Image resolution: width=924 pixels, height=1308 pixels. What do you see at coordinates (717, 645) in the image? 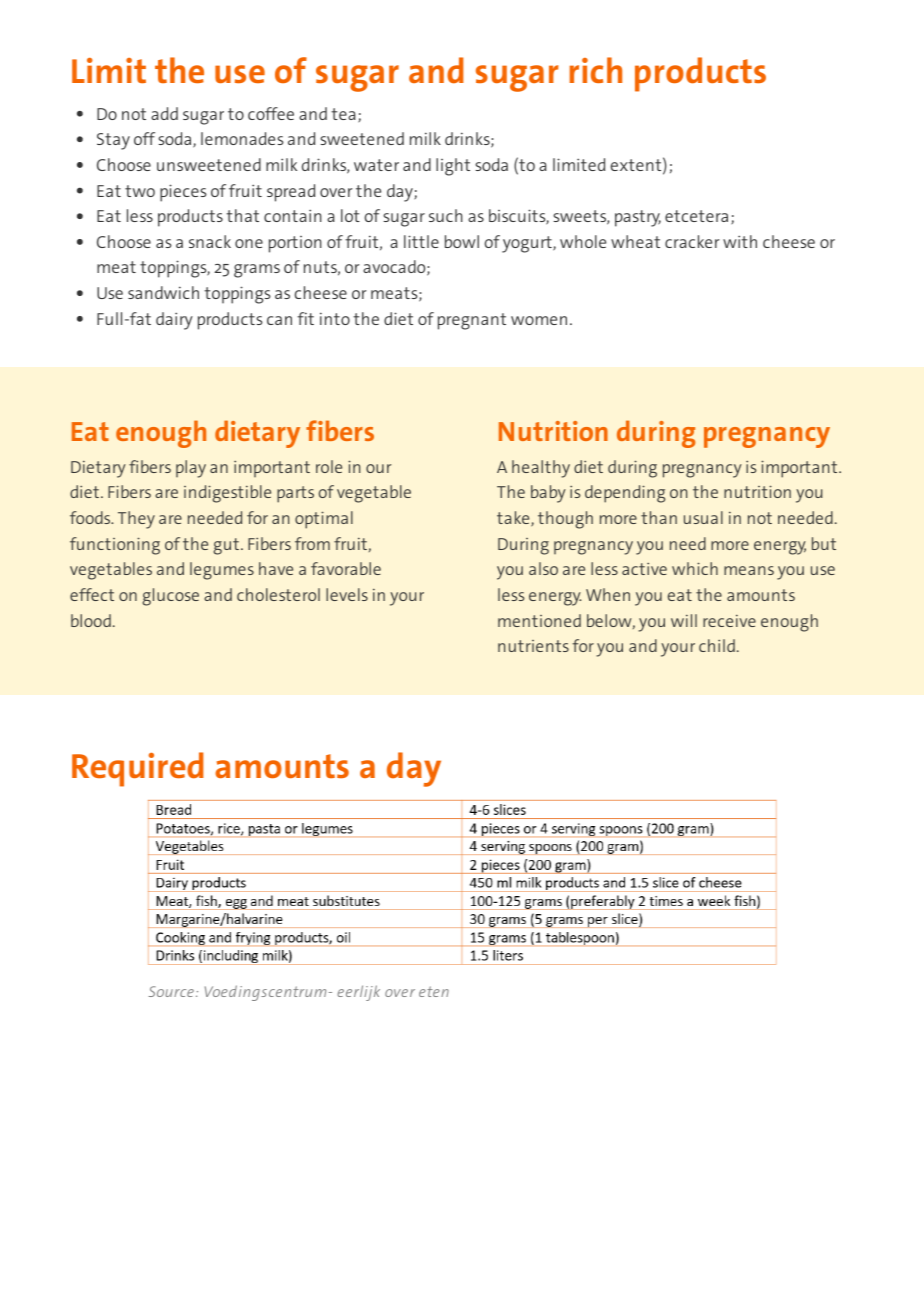
I see `child` at bounding box center [717, 645].
